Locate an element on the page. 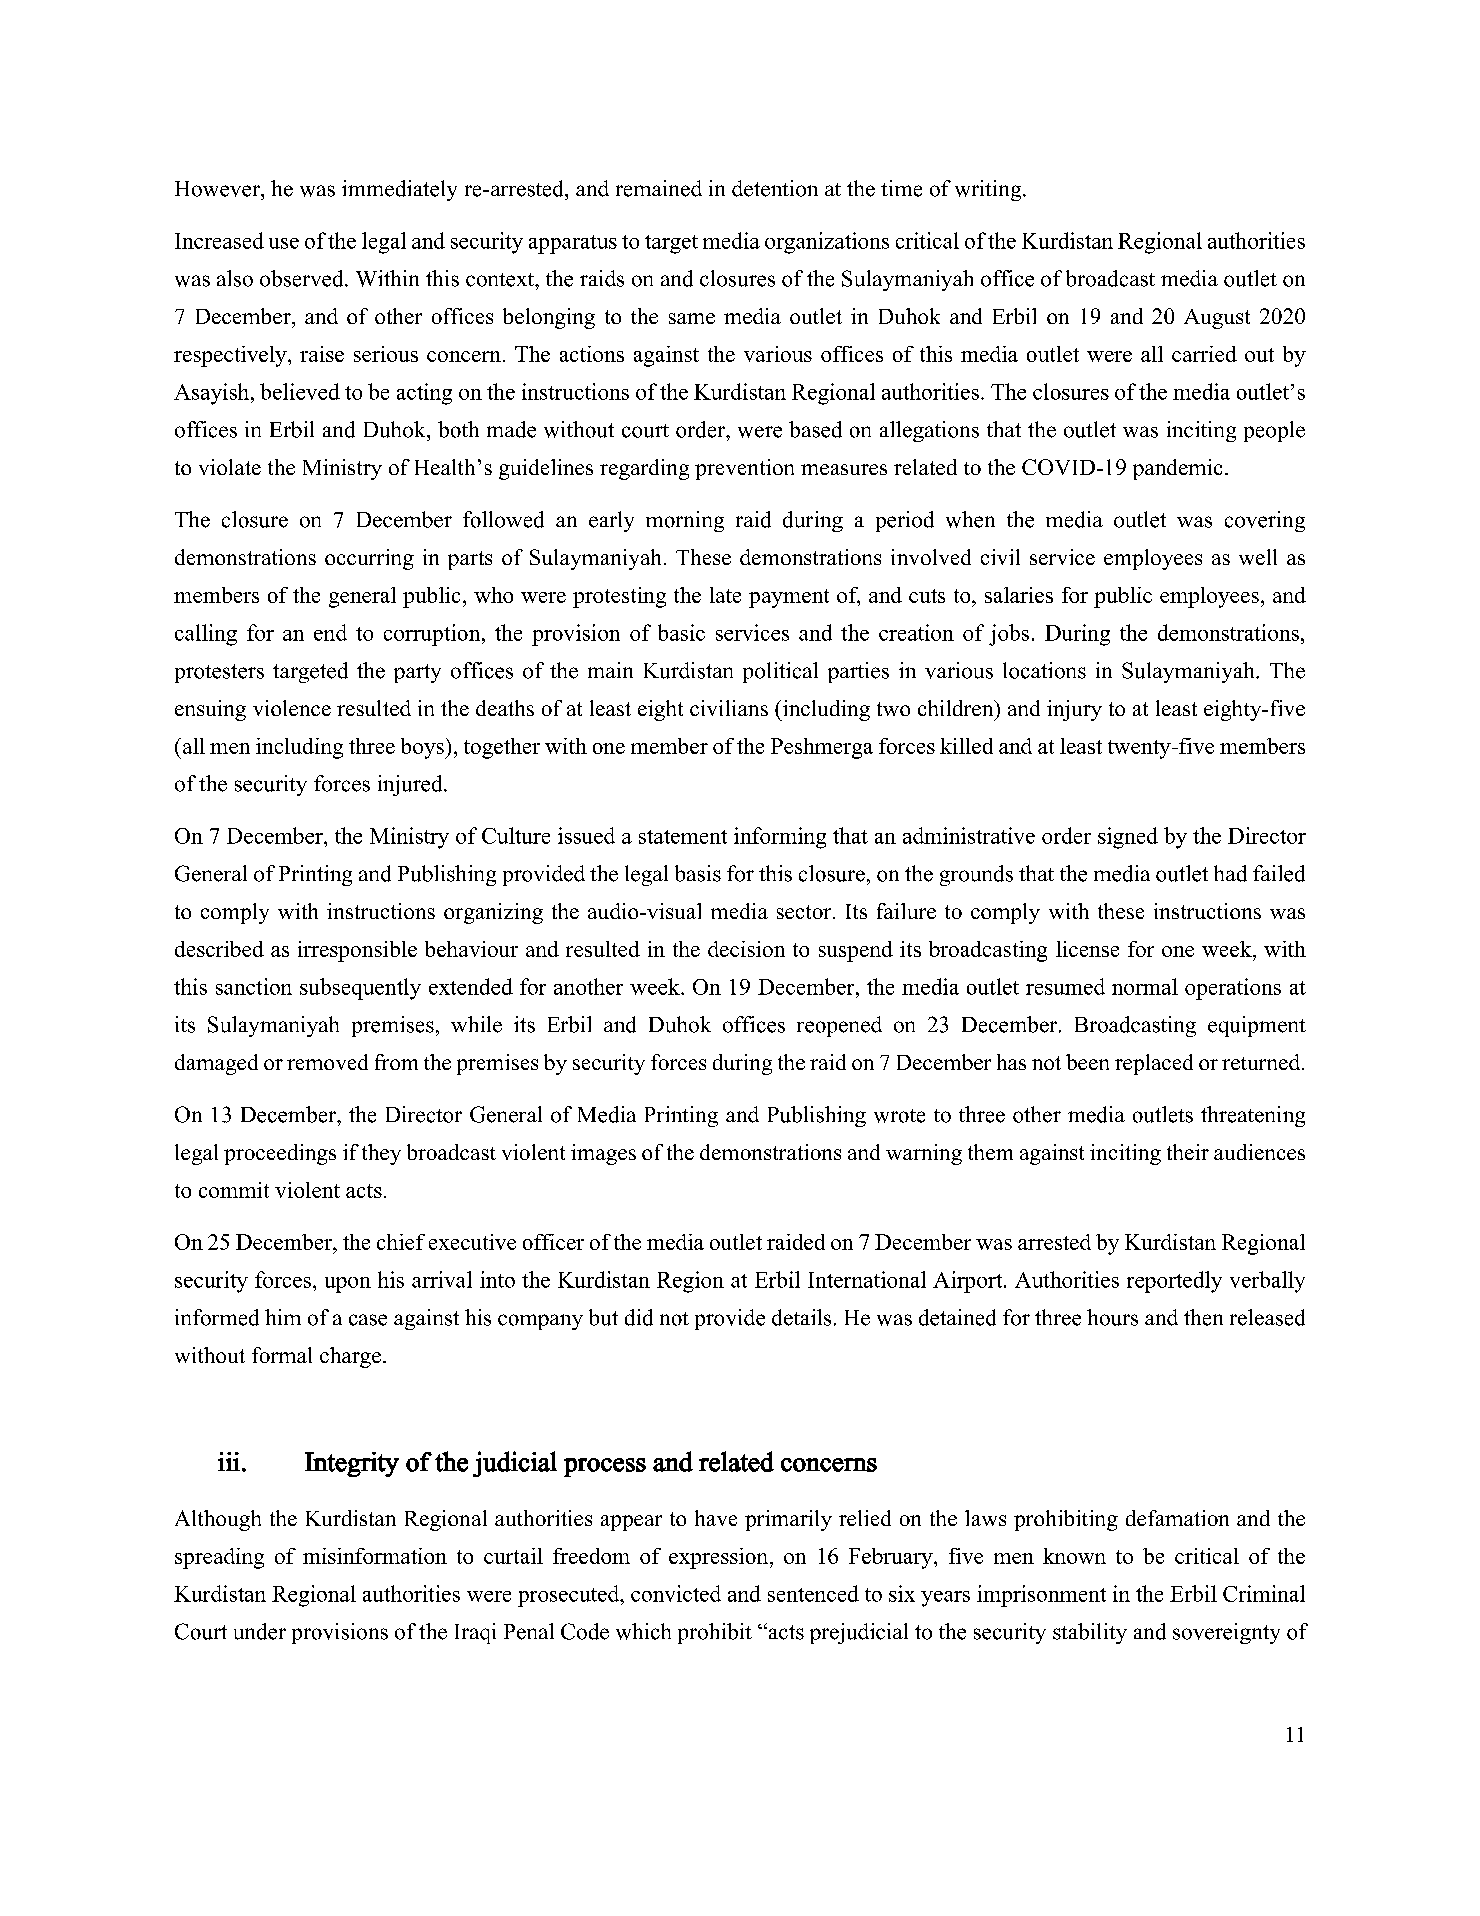 The height and width of the image is (1916, 1480). violence is located at coordinates (292, 708).
